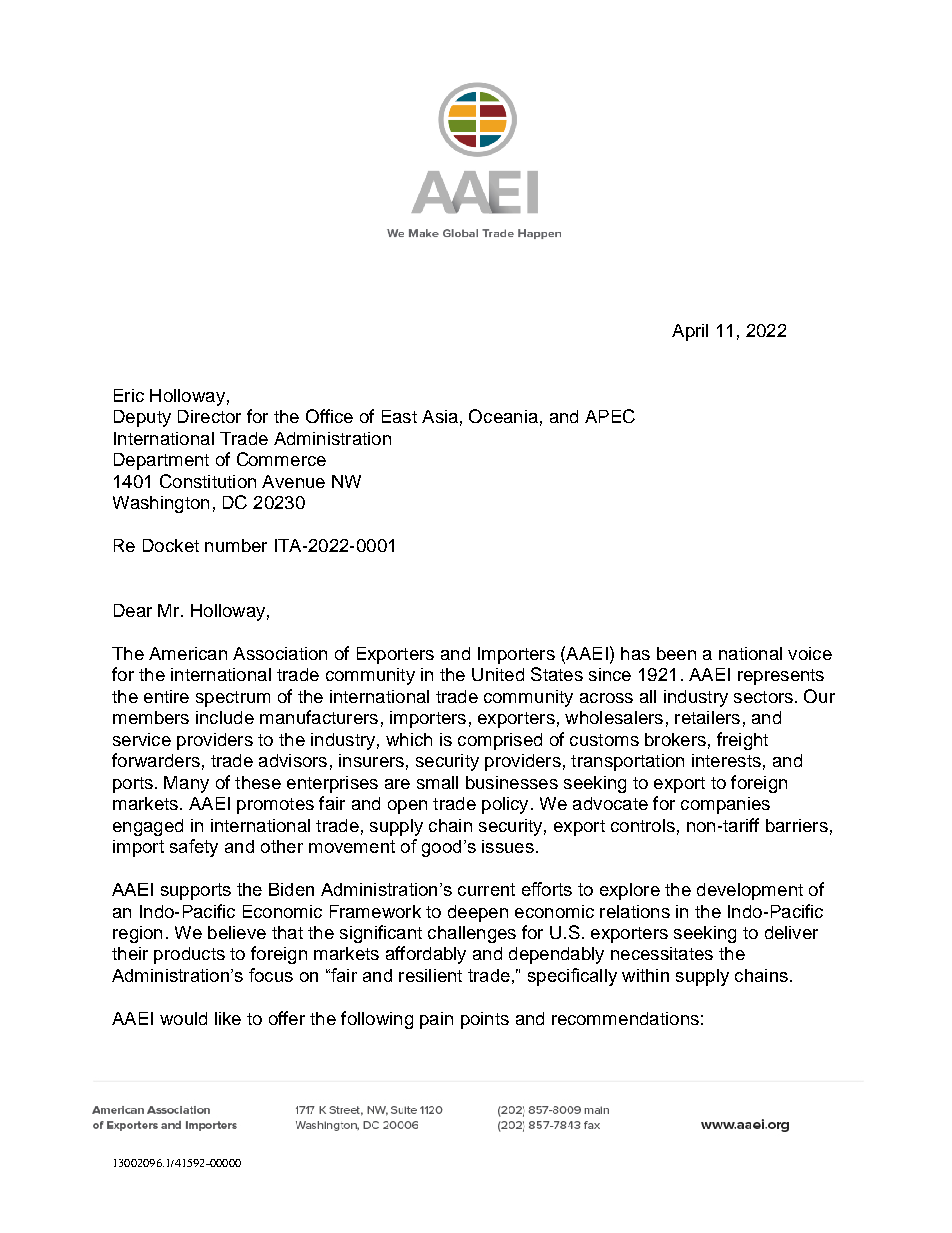  I want to click on represents, so click(781, 677).
